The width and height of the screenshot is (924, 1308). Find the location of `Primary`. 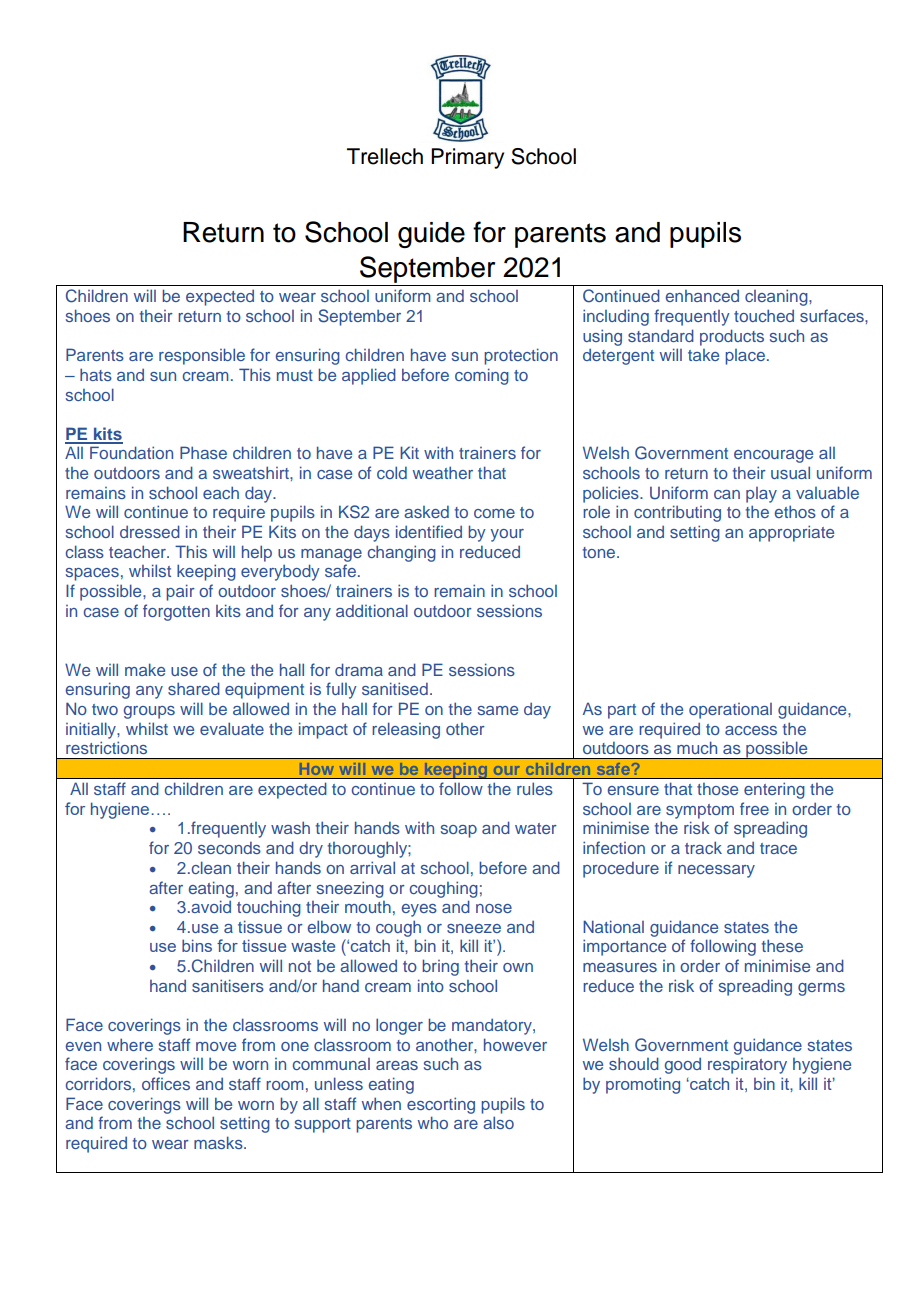

Primary is located at coordinates (467, 158).
